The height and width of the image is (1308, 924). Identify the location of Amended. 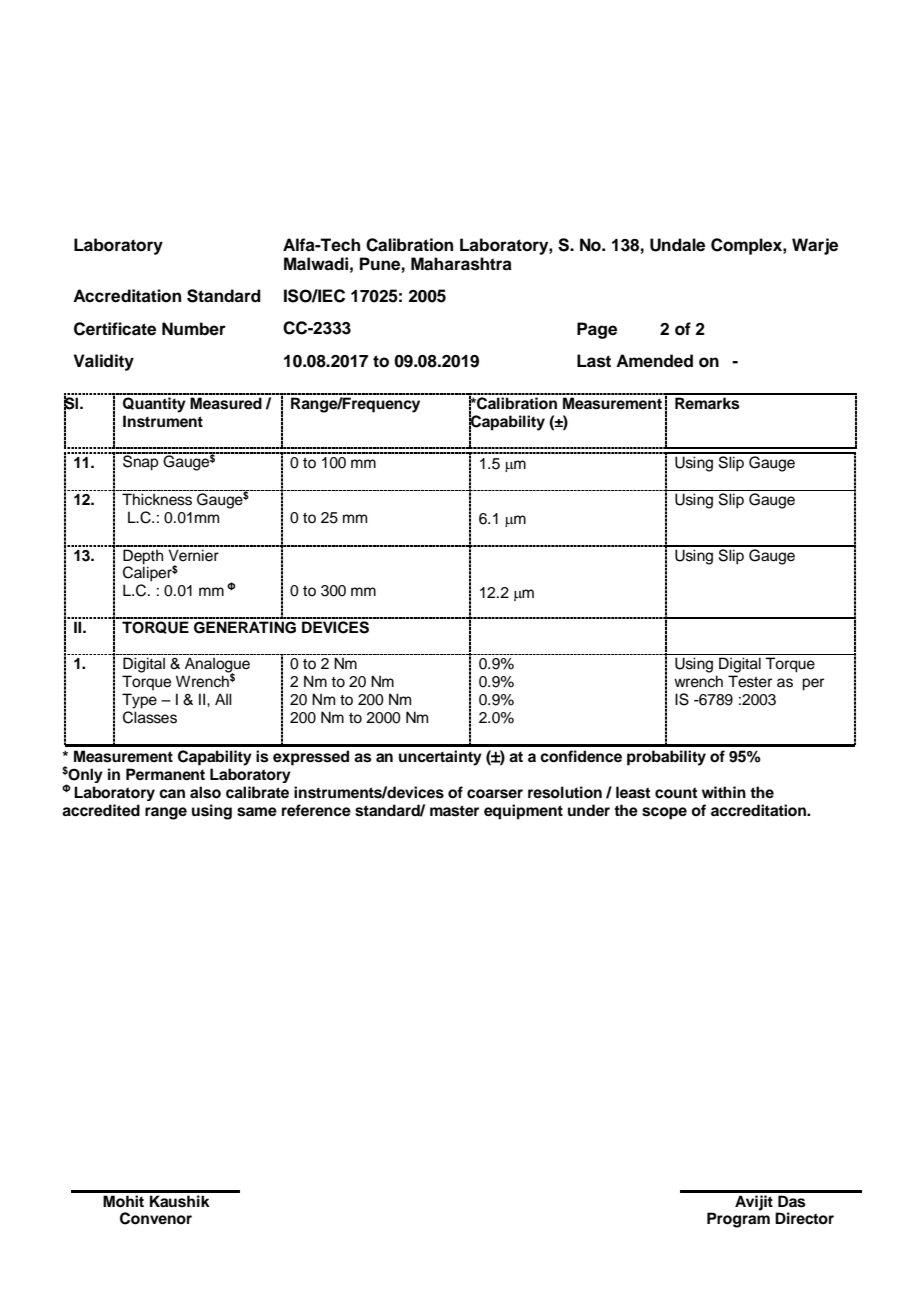
(654, 361).
